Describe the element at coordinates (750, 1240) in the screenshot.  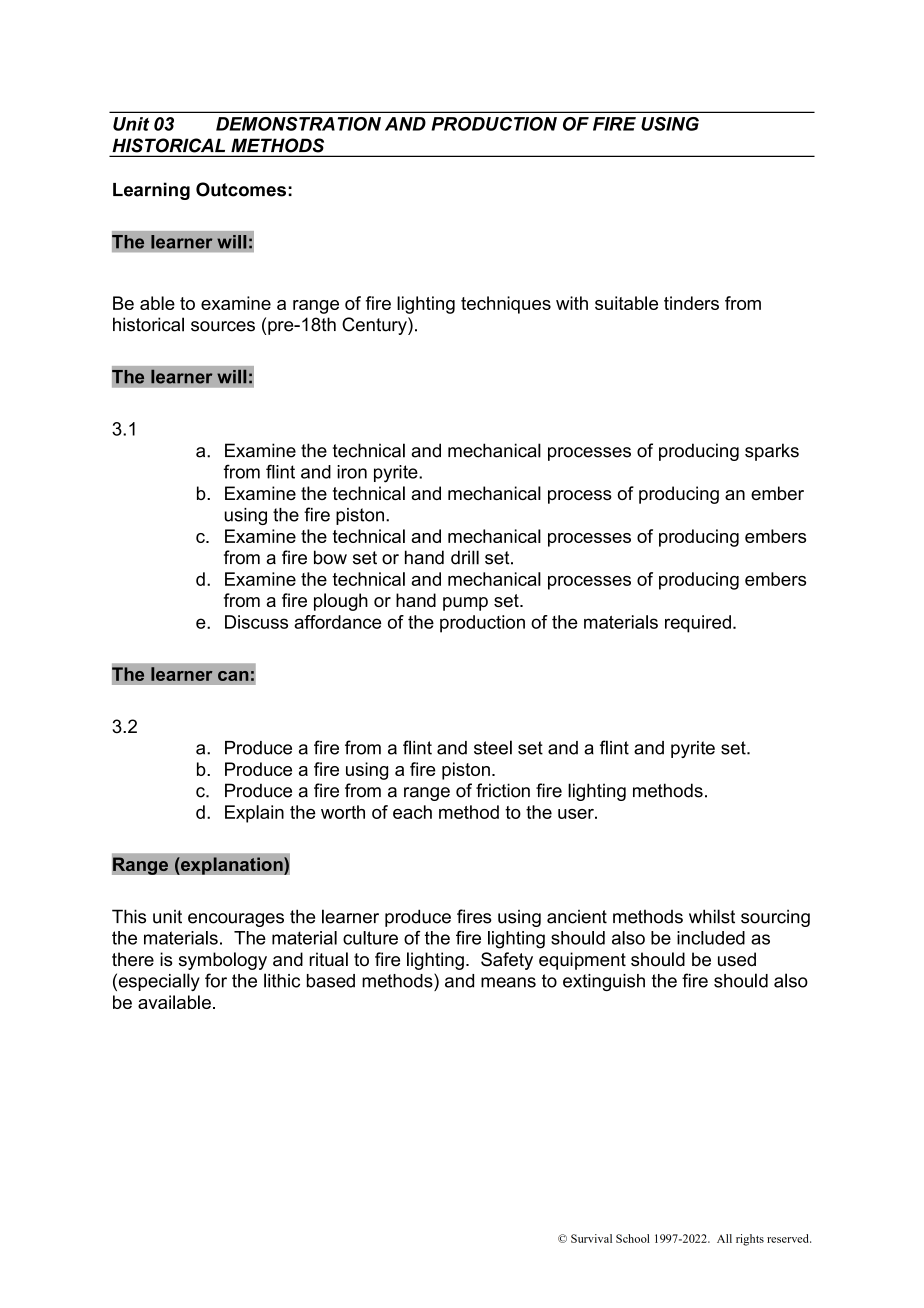
I see `rights` at that location.
